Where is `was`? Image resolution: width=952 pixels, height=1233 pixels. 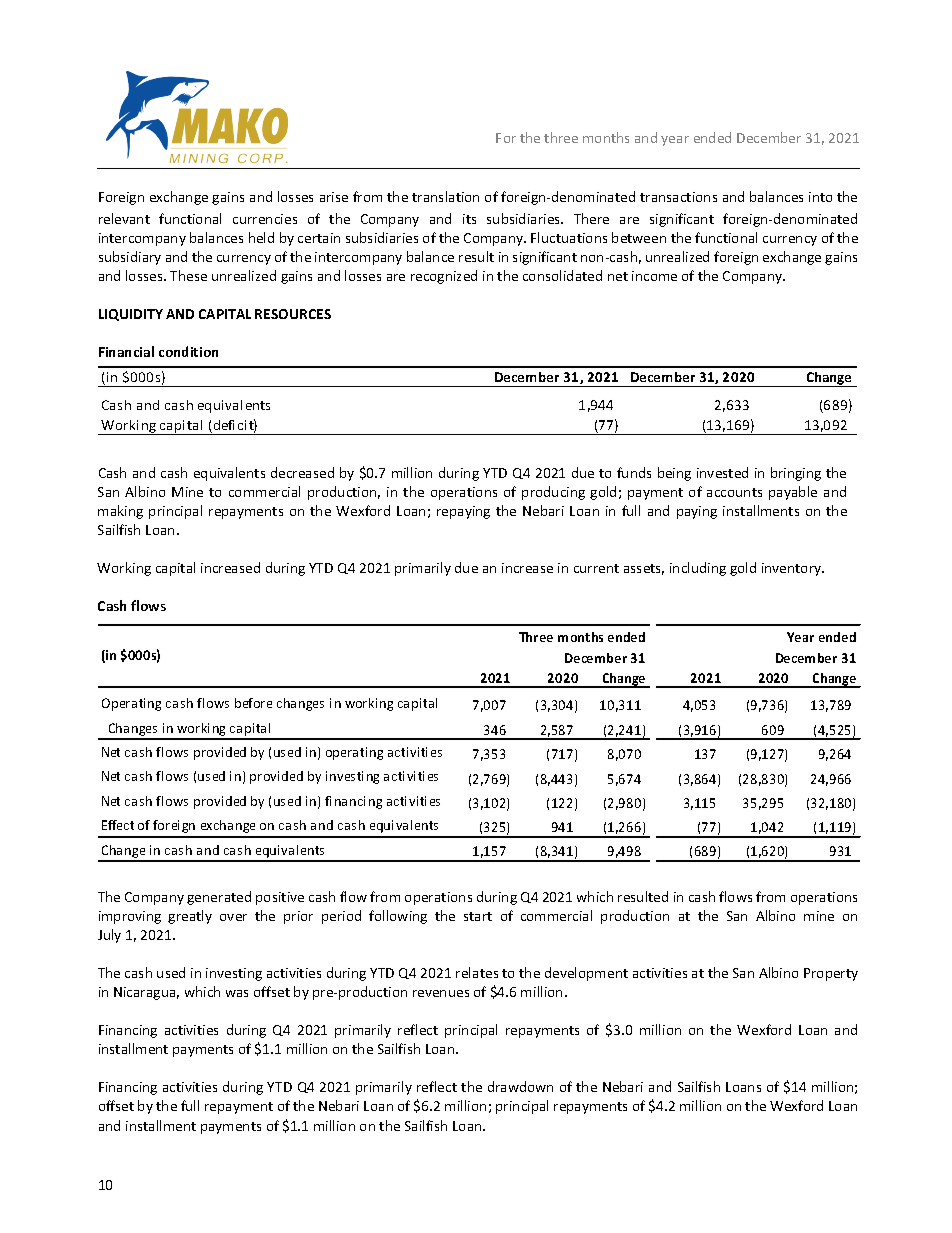
was is located at coordinates (237, 993).
